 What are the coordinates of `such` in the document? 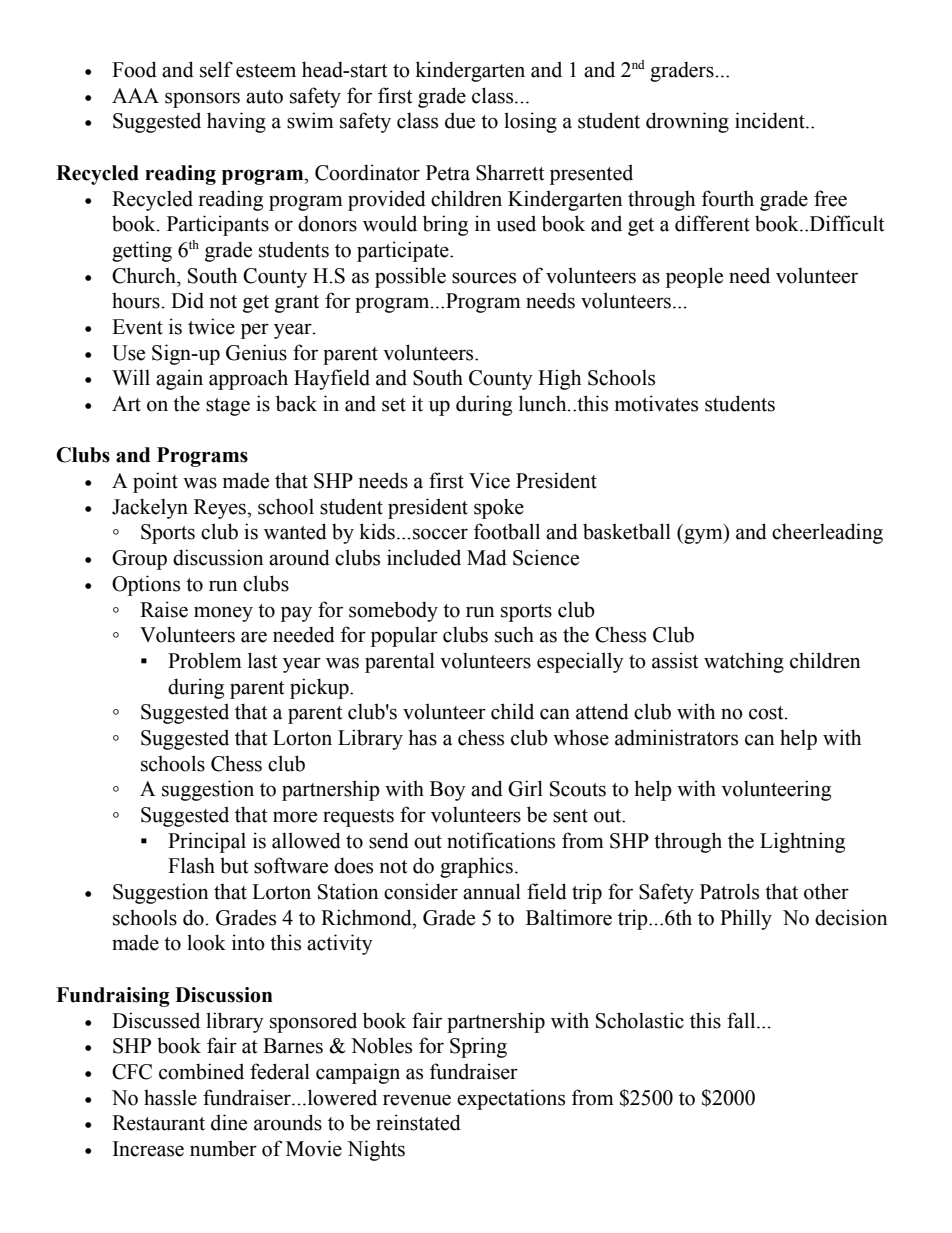 It's located at (514, 634).
